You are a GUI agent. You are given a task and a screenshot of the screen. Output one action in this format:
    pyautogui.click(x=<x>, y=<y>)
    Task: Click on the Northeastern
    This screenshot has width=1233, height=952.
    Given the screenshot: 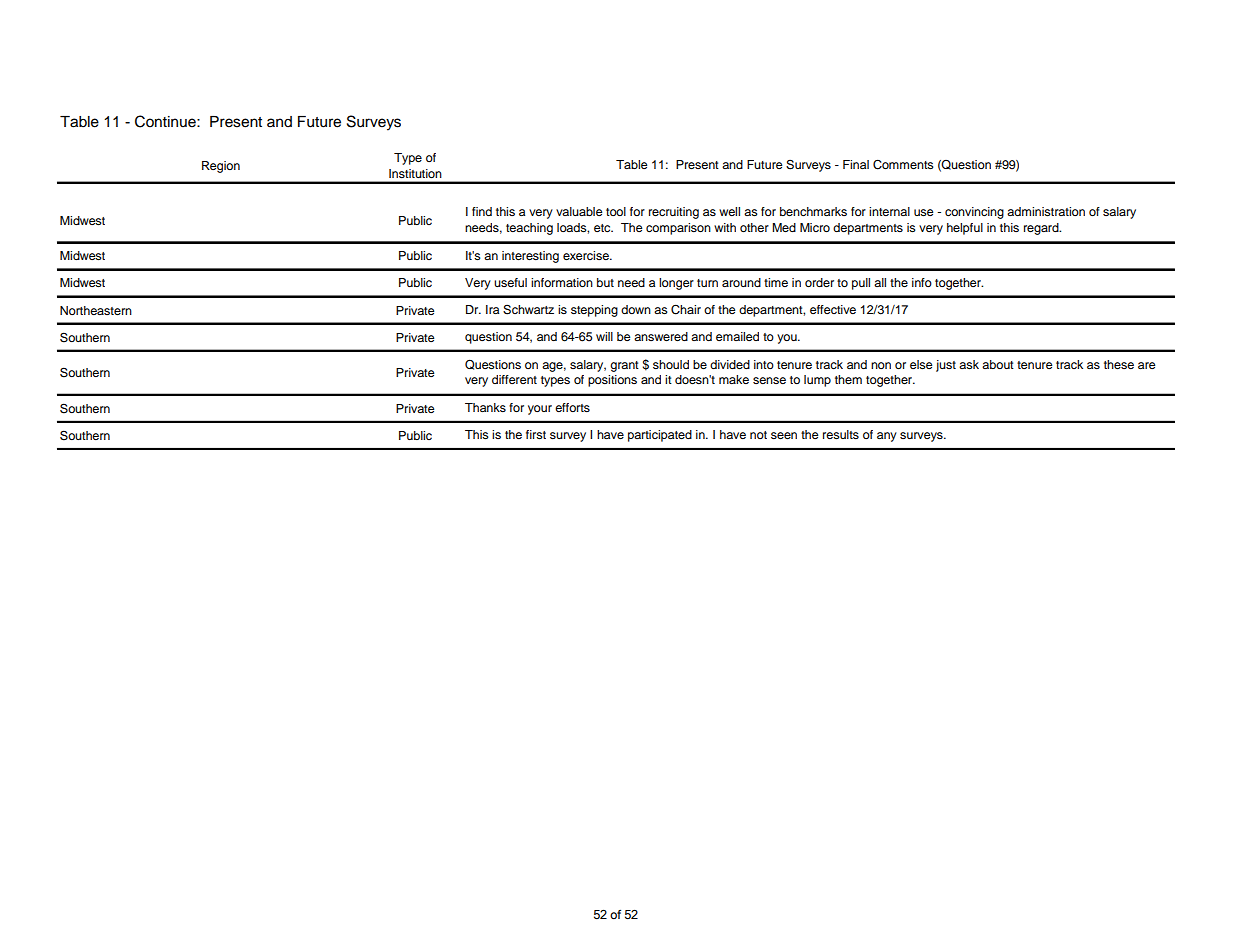 What is the action you would take?
    pyautogui.click(x=96, y=310)
